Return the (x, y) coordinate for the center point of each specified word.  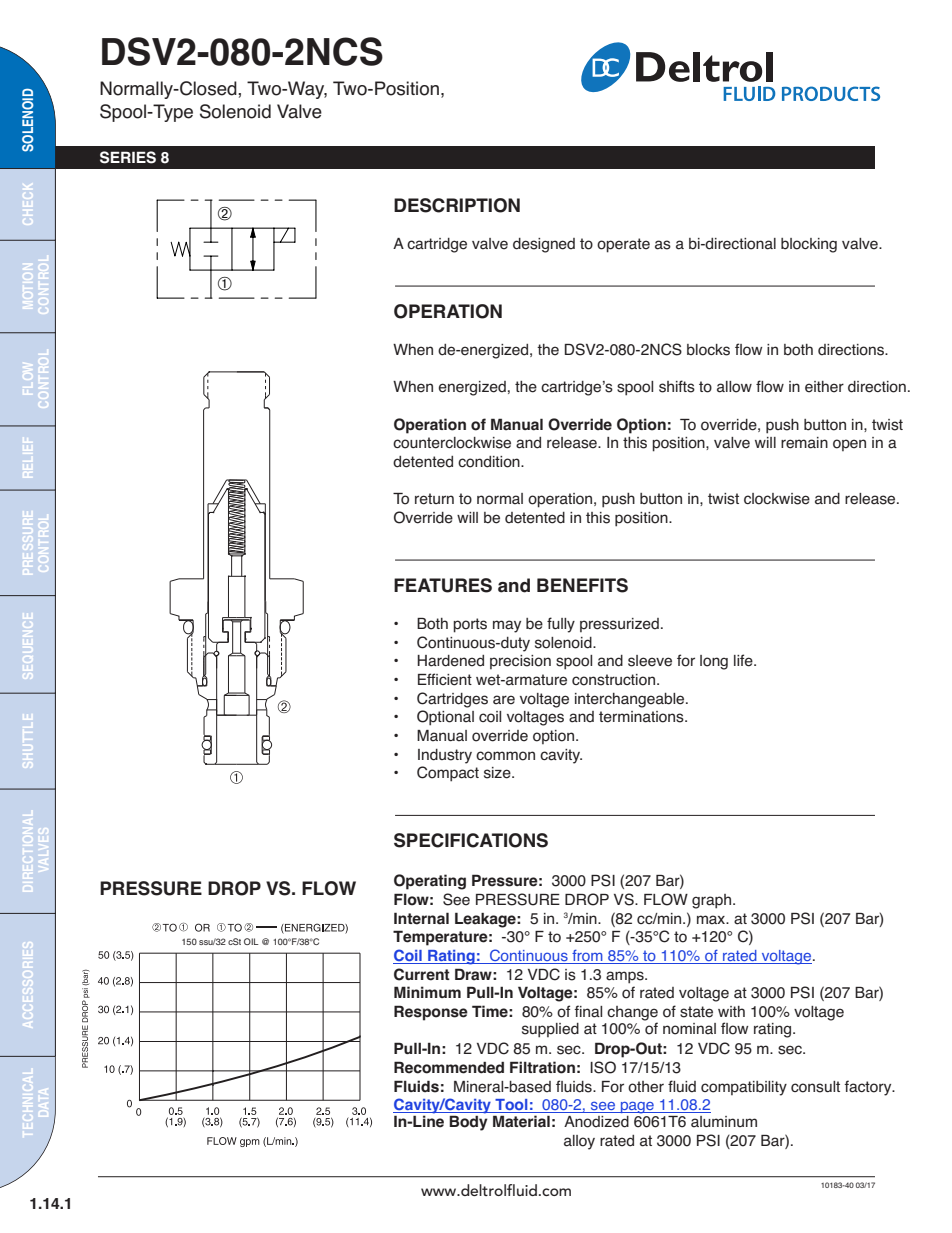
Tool (511, 1106)
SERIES (128, 157)
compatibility (744, 1088)
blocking (809, 245)
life (744, 660)
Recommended (449, 1067)
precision (520, 662)
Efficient (445, 679)
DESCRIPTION (457, 205)
